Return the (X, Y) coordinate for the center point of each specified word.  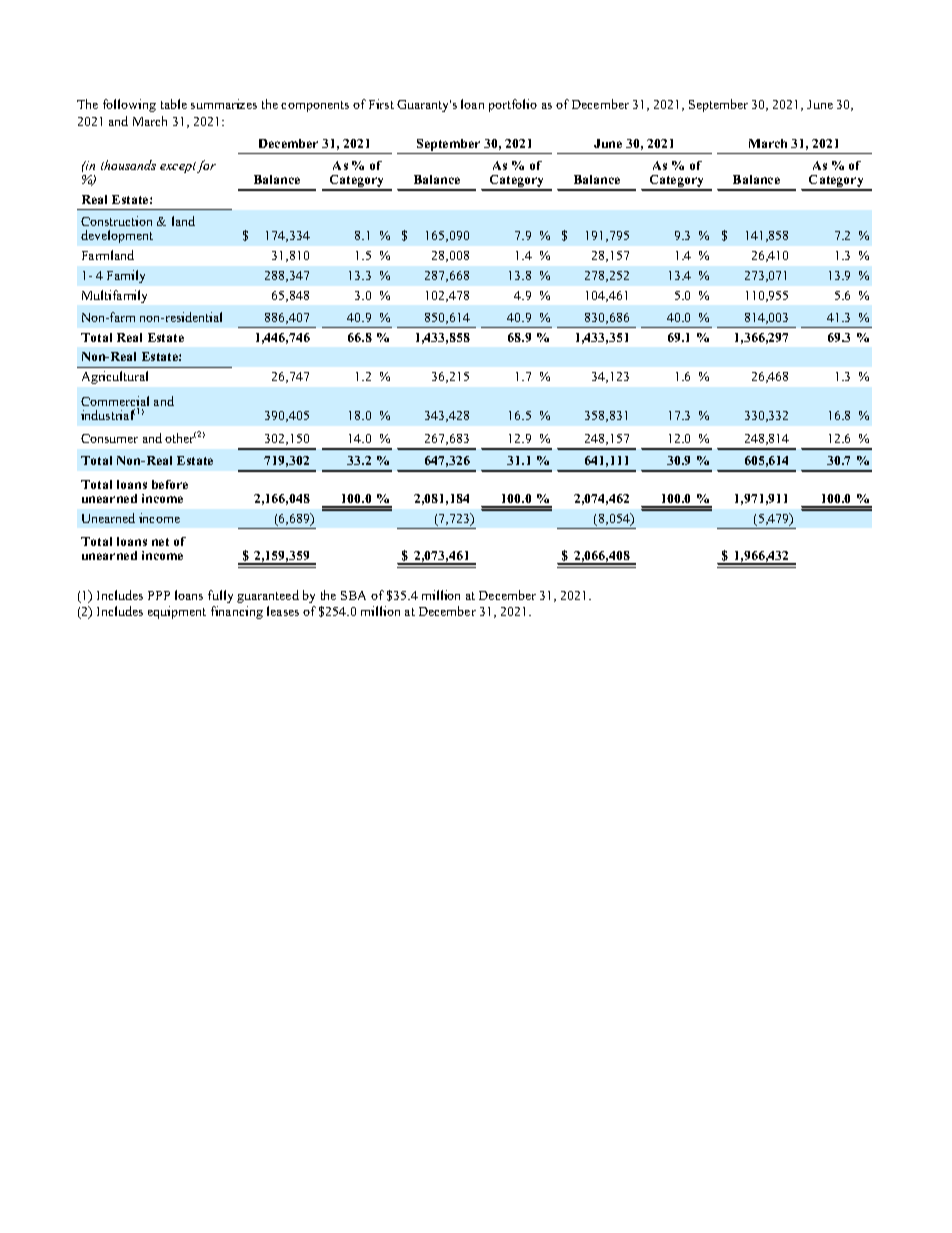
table (174, 104)
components (315, 106)
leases (283, 611)
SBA (353, 595)
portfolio (513, 105)
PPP (159, 595)
